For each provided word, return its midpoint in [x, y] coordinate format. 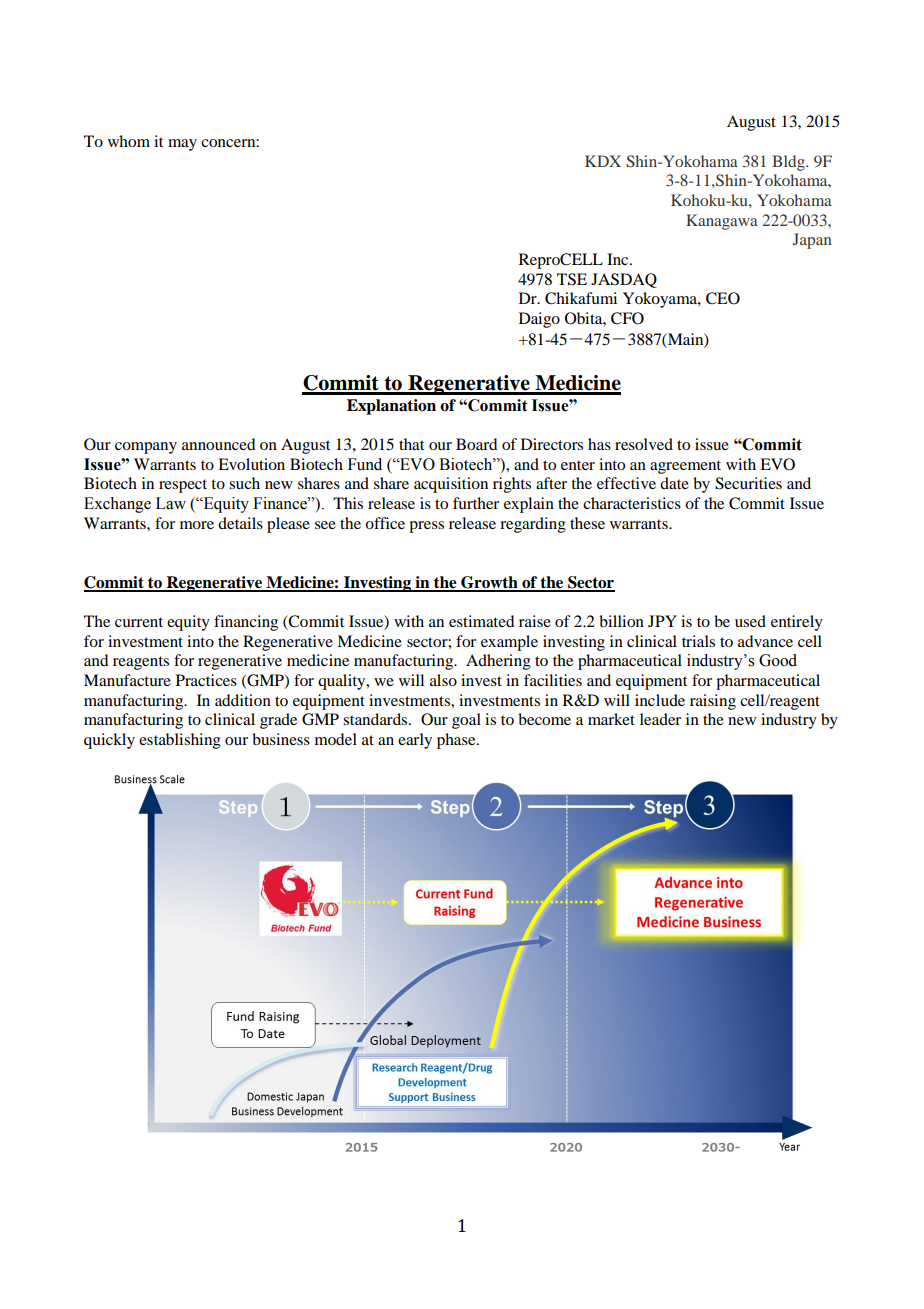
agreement [685, 467]
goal [466, 721]
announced [218, 444]
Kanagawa [722, 222]
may [182, 145]
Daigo [539, 320]
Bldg [789, 163]
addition [243, 700]
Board [476, 444]
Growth [489, 583]
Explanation [391, 407]
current [139, 622]
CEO [723, 298]
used [750, 621]
